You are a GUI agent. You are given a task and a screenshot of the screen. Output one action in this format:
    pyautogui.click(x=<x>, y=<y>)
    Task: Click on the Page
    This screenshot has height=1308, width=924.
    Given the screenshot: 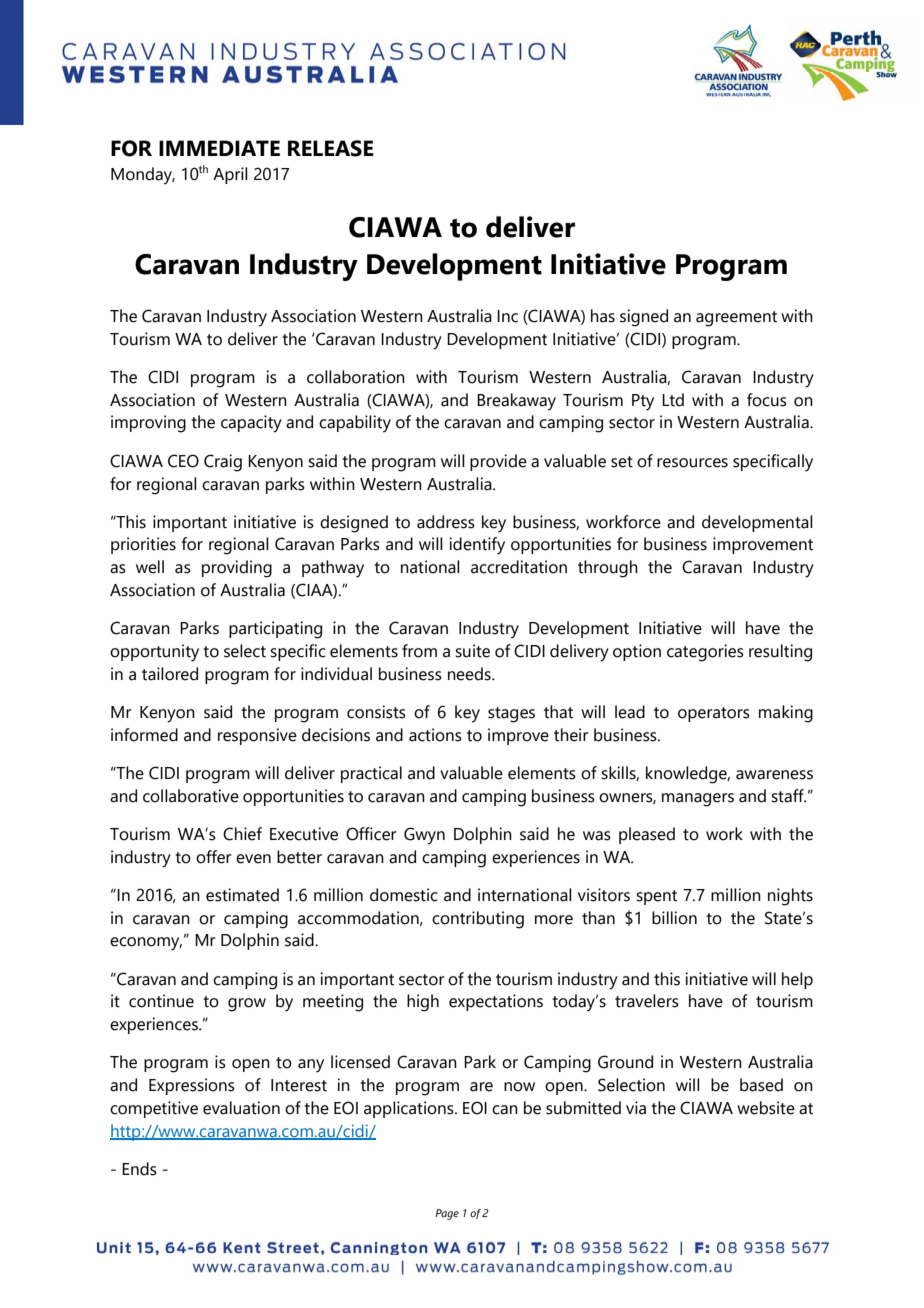 What is the action you would take?
    pyautogui.click(x=447, y=1214)
